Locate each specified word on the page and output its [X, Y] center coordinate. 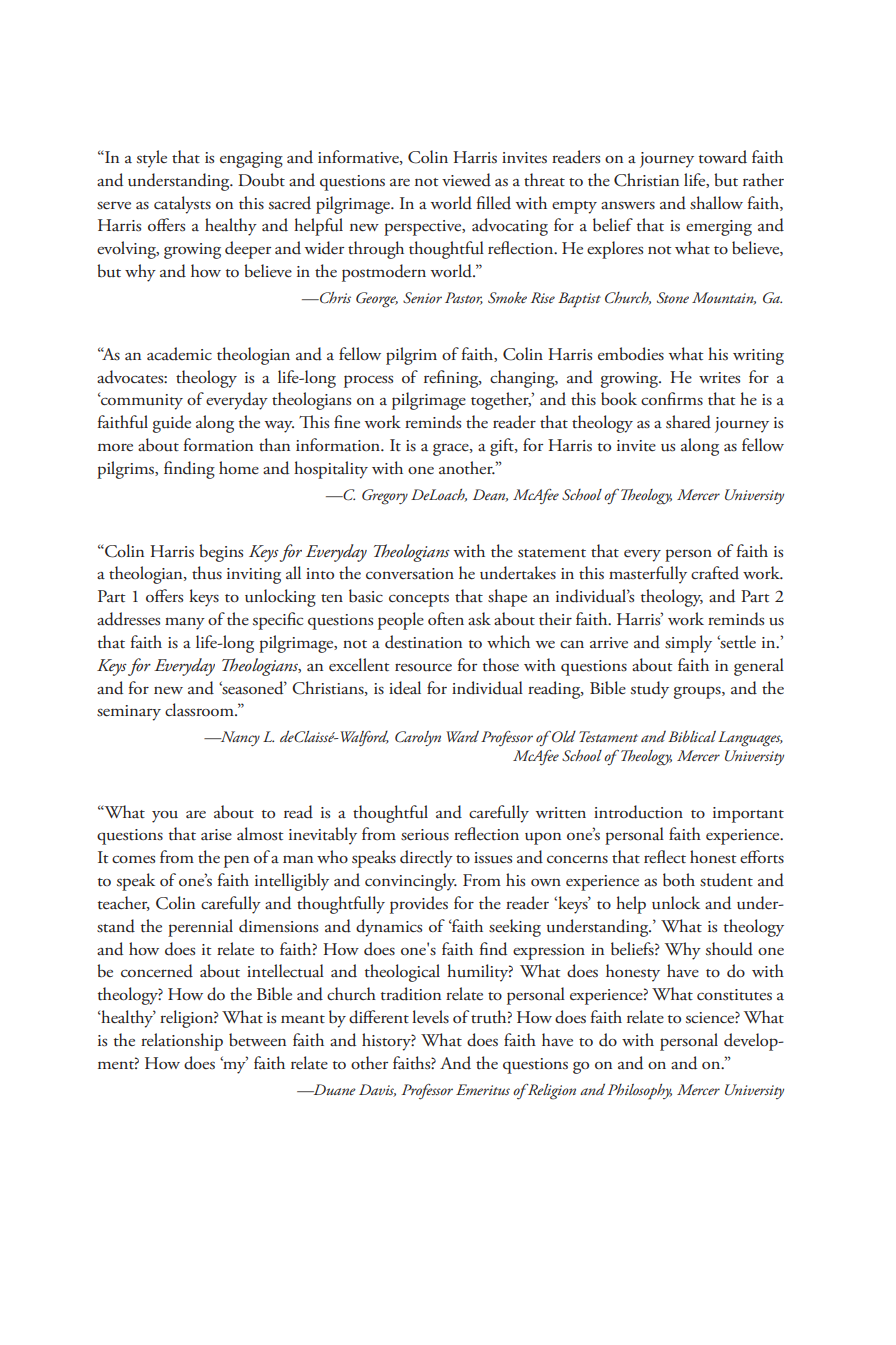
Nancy [239, 738]
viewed [466, 180]
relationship [182, 1042]
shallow [716, 203]
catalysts [182, 205]
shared [688, 422]
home [239, 468]
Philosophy [640, 1092]
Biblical [692, 736]
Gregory [385, 497]
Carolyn [418, 738]
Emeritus [483, 1089]
